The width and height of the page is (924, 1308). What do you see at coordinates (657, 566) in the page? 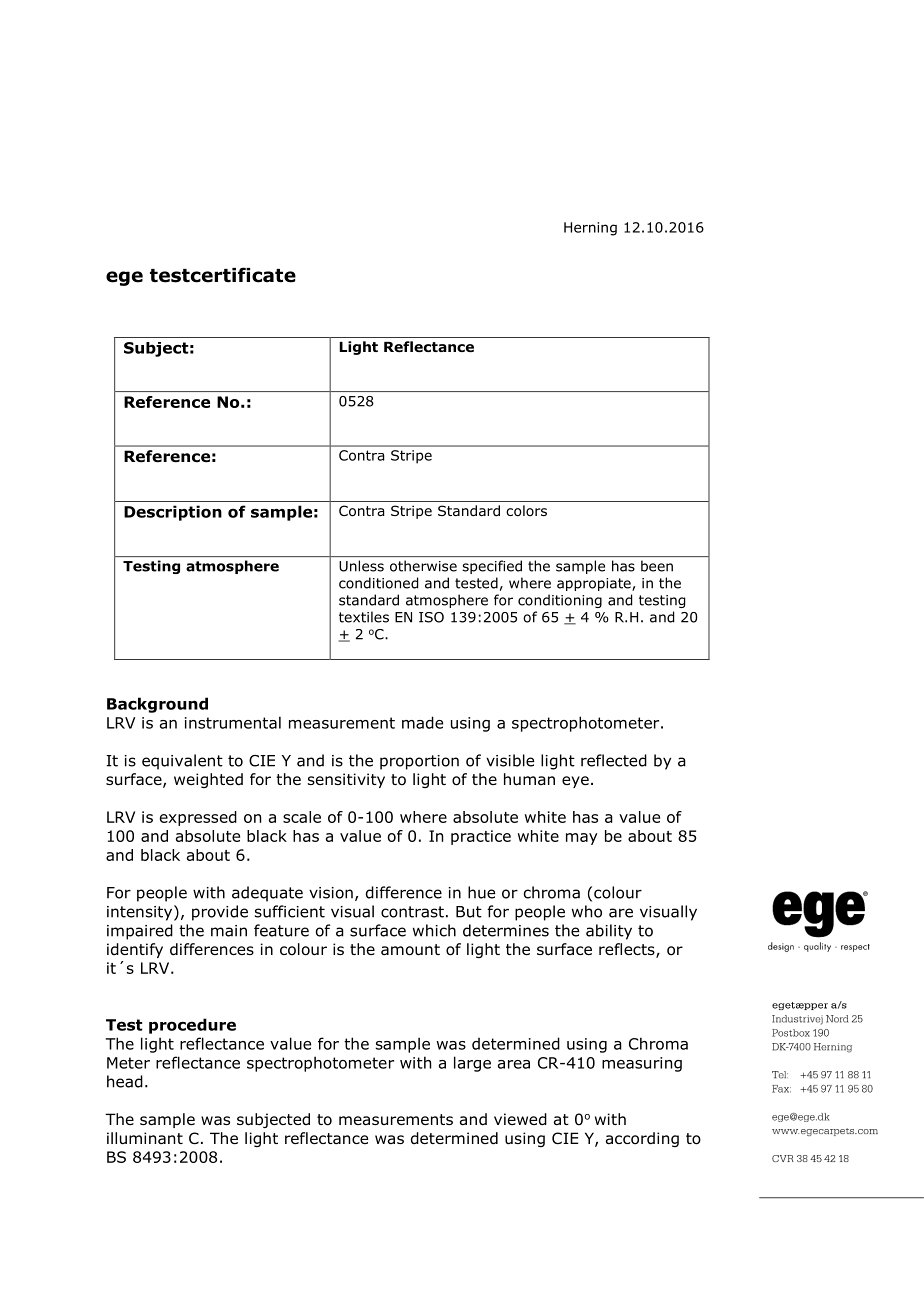
I see `been` at bounding box center [657, 566].
